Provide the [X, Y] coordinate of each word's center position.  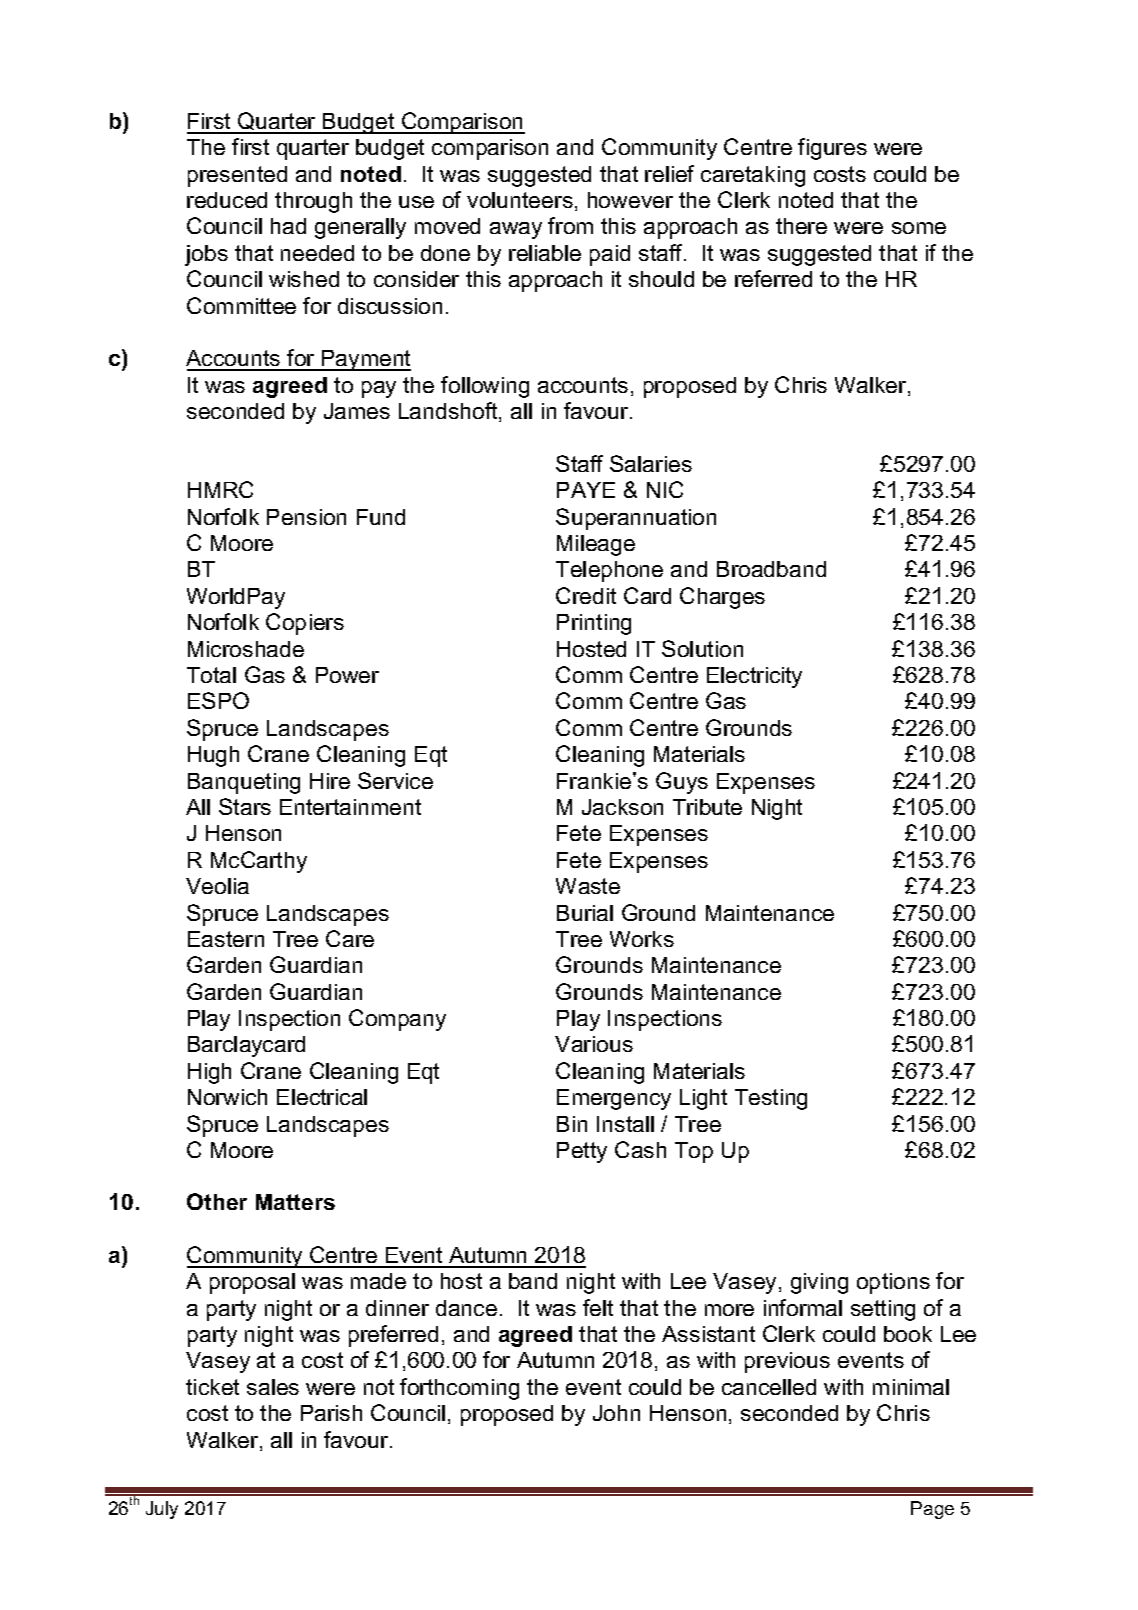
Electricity [754, 677]
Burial [585, 913]
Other [217, 1201]
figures [832, 149]
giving [819, 1283]
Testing [771, 1099]
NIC [665, 489]
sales [273, 1387]
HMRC [220, 489]
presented [237, 176]
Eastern [226, 939]
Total [211, 675]
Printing [594, 624]
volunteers [520, 200]
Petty [582, 1152]
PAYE [586, 490]
